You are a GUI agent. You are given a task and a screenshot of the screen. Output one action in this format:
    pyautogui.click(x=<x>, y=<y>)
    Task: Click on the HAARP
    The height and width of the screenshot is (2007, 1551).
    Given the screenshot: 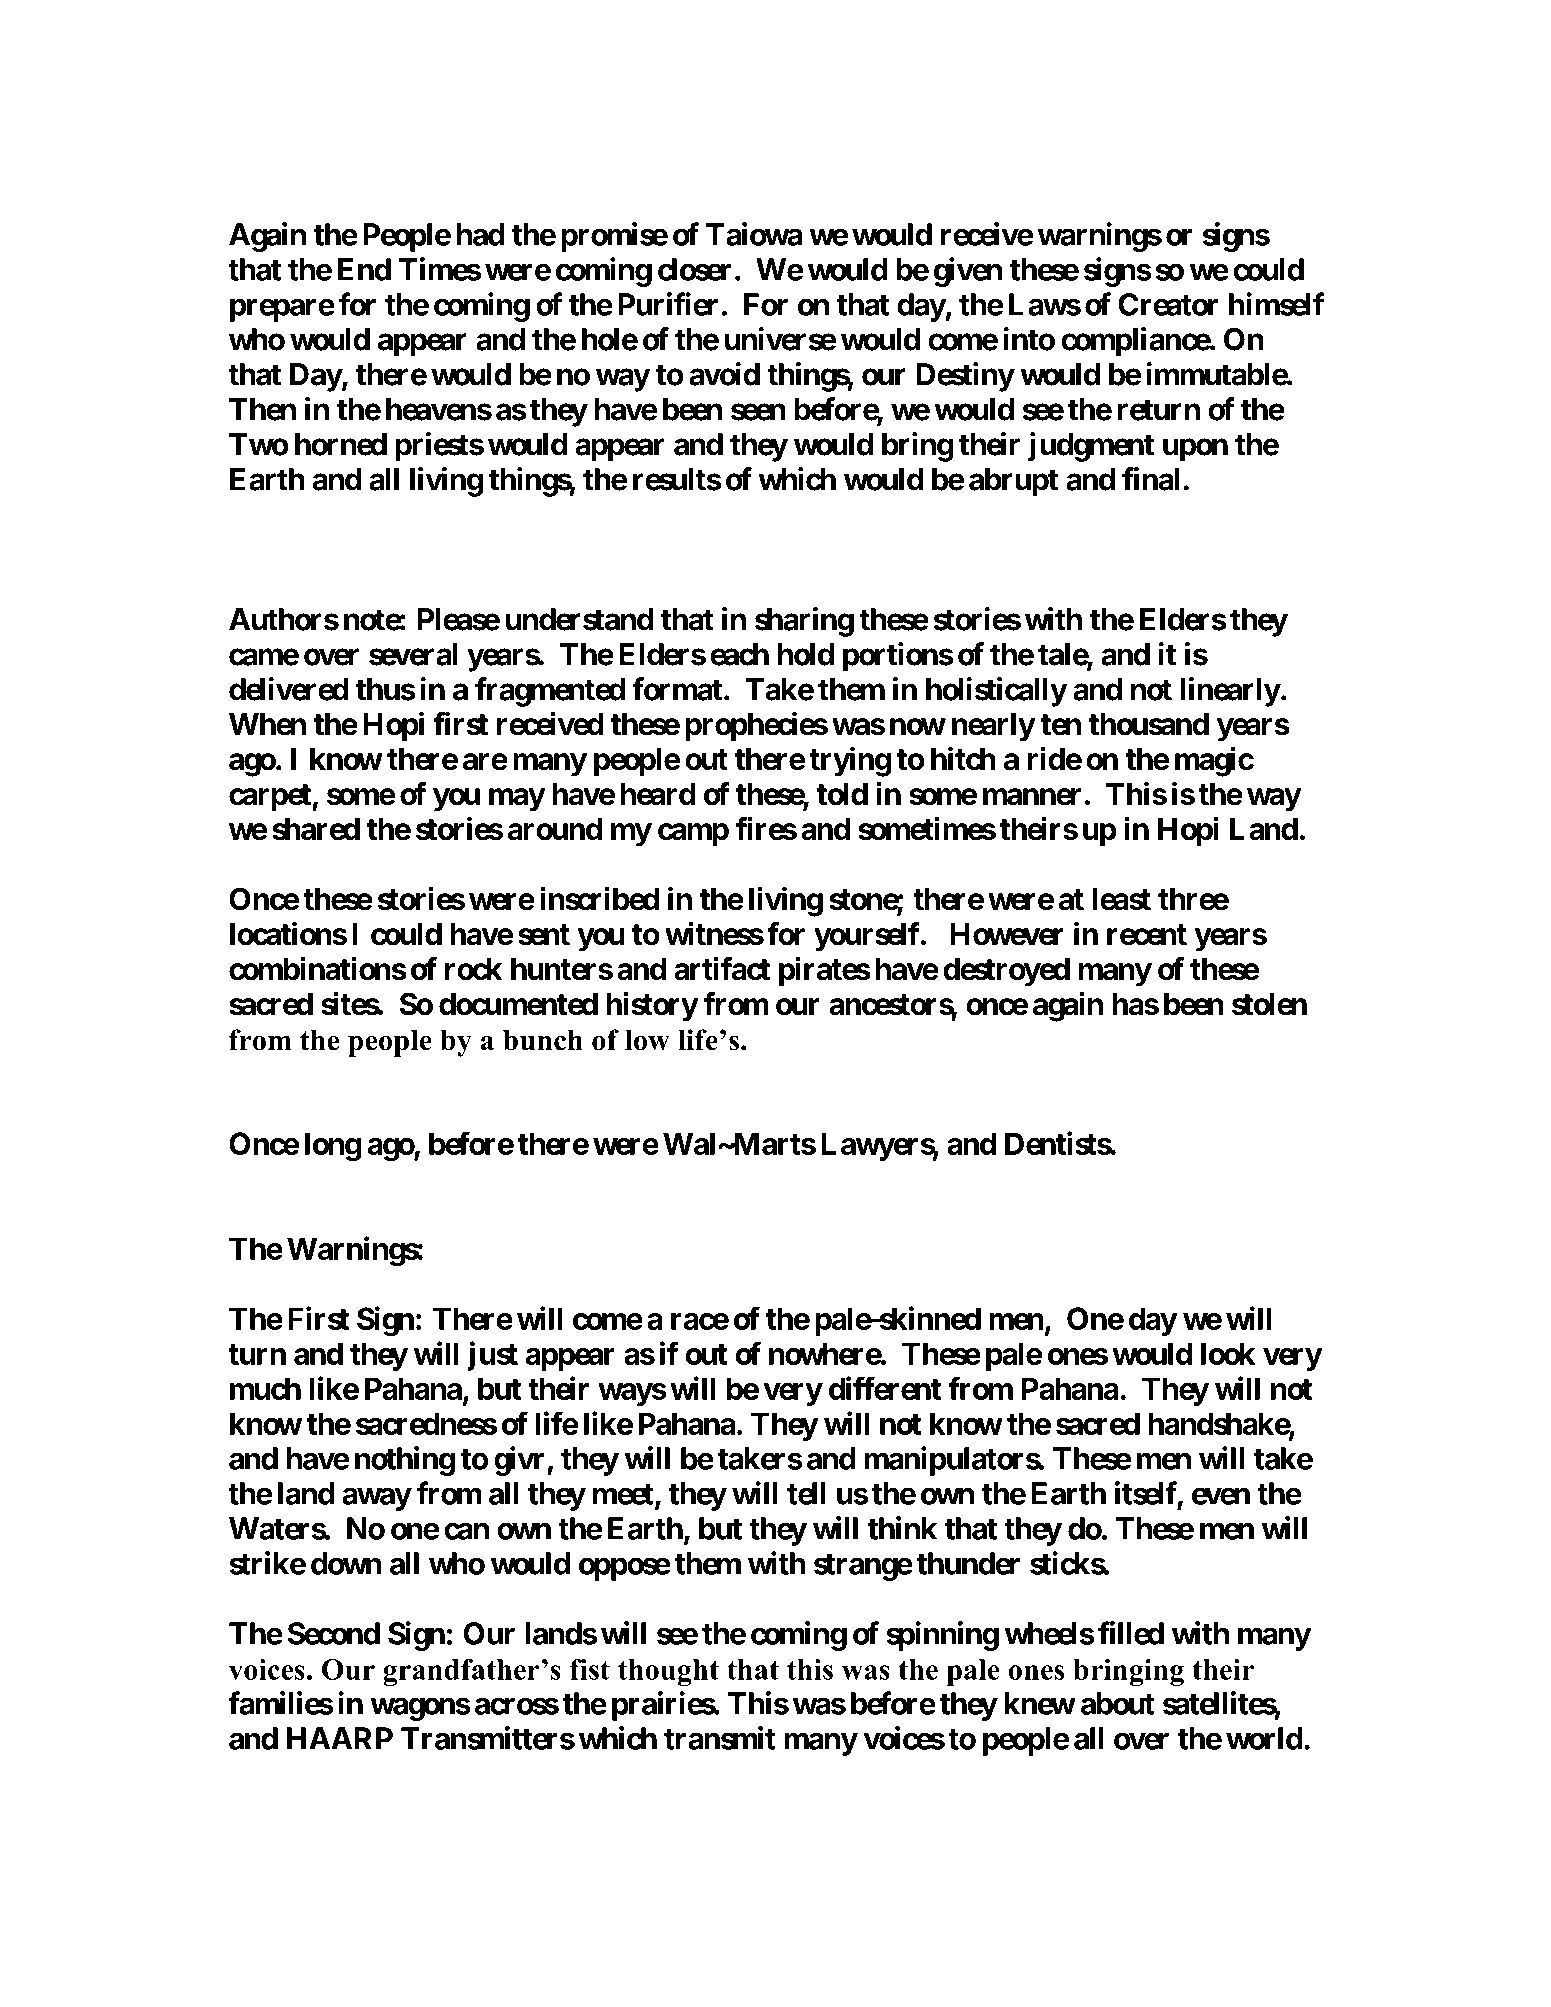 What is the action you would take?
    pyautogui.click(x=340, y=1738)
